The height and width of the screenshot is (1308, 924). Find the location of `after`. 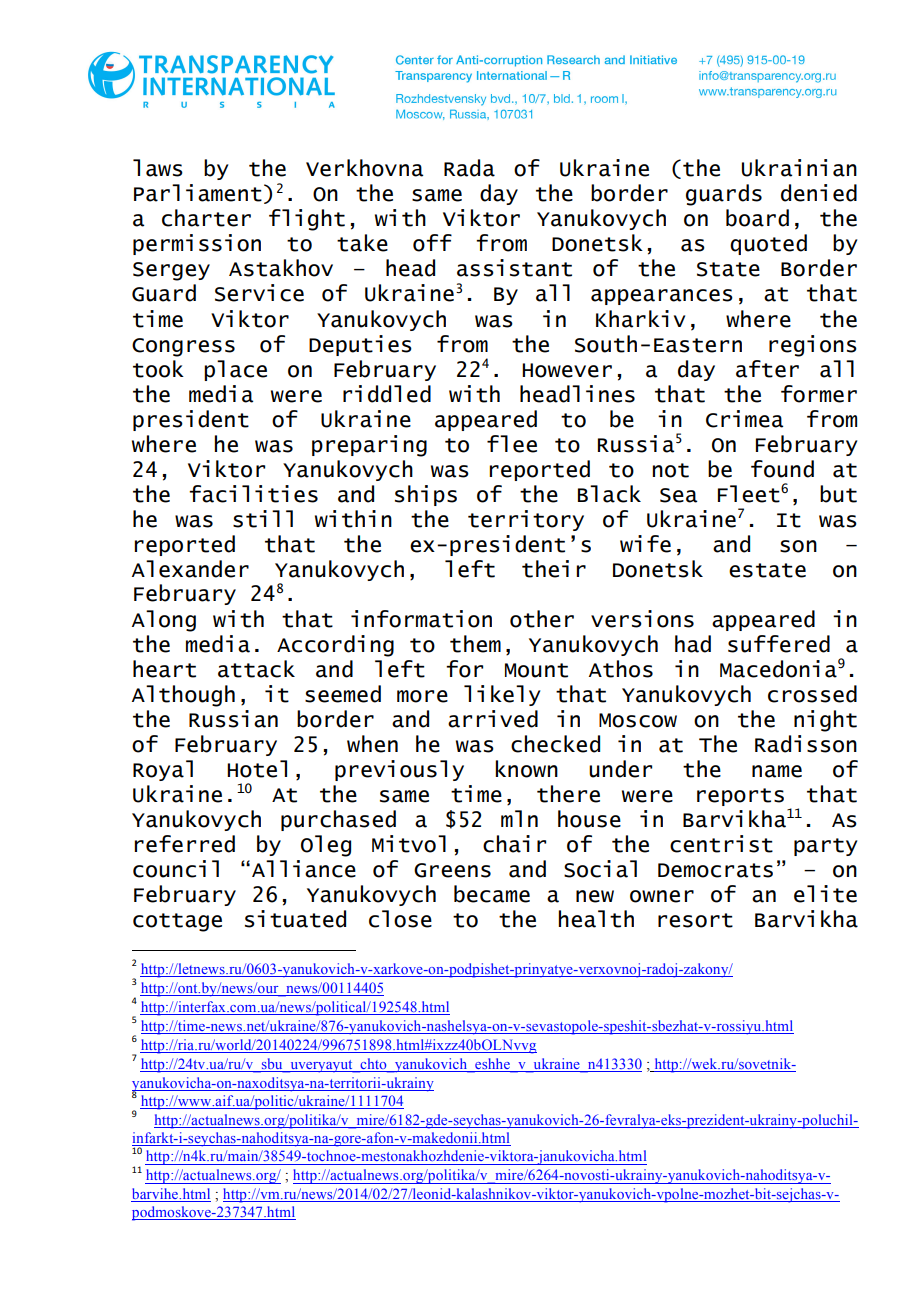

after is located at coordinates (767, 369).
